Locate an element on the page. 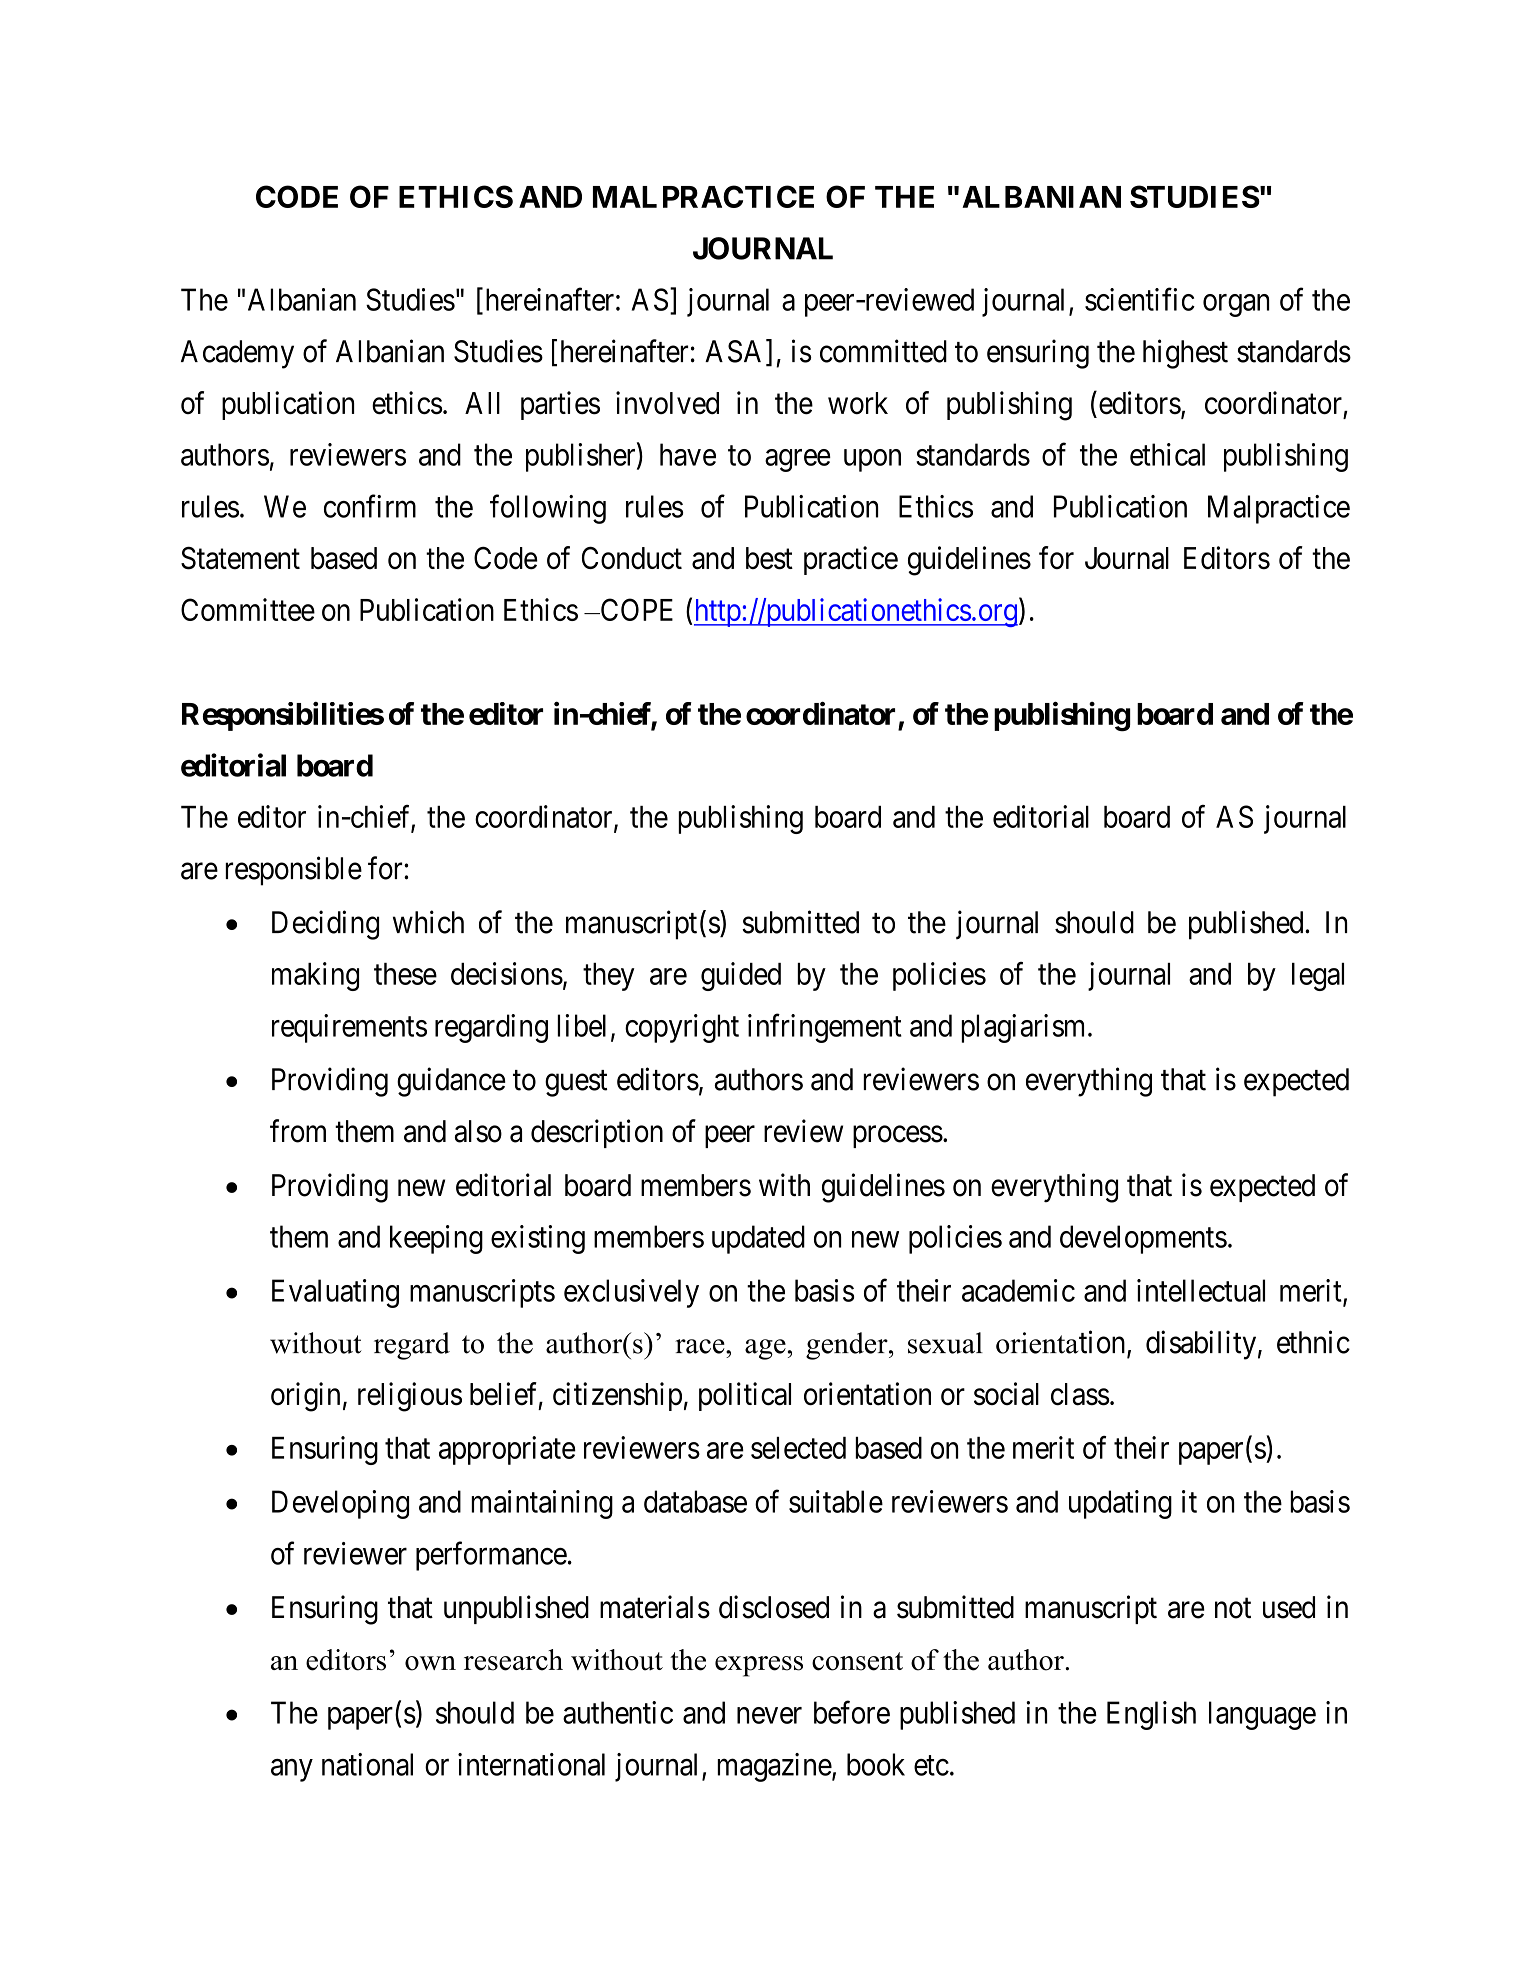  ASA is located at coordinates (736, 352).
